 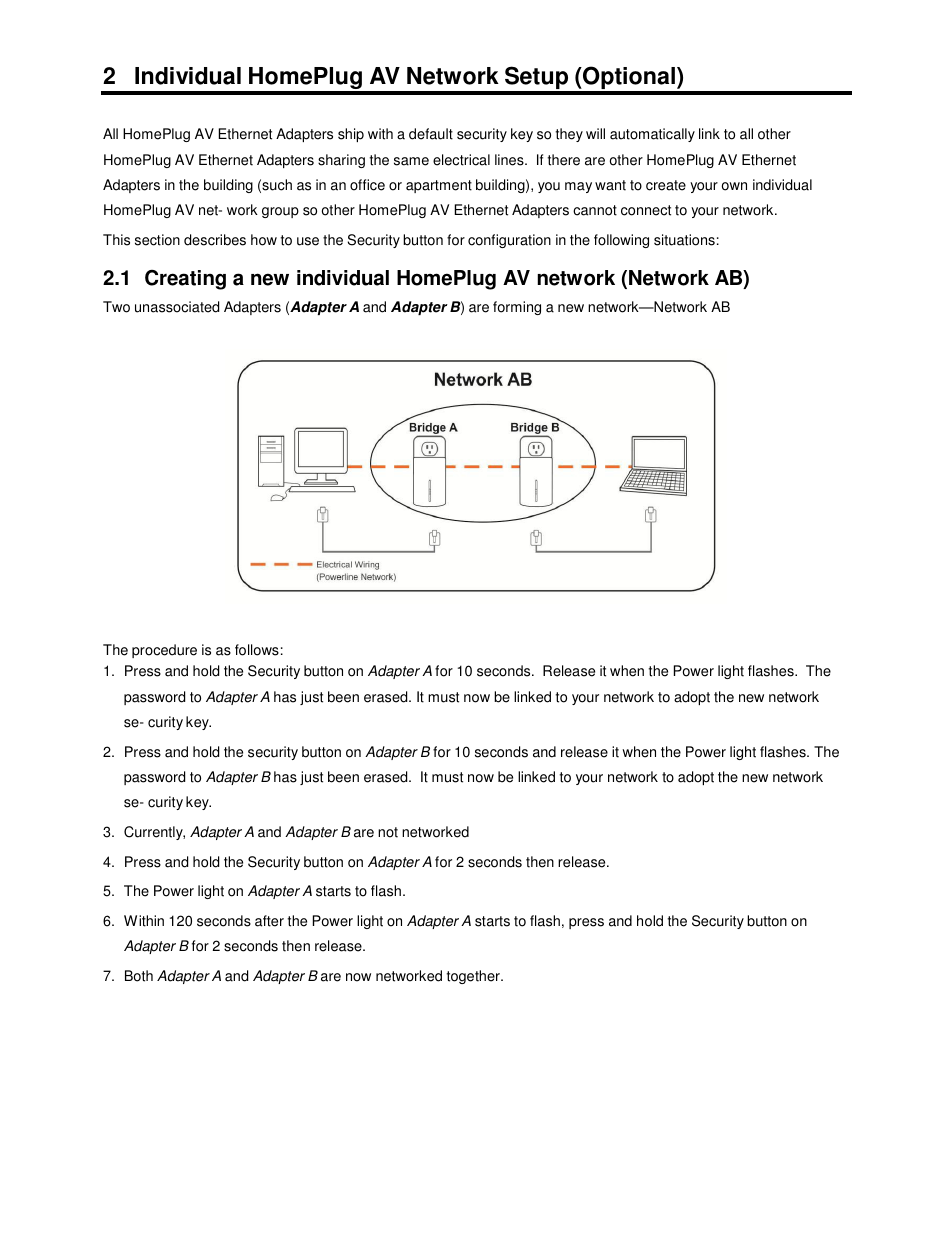 I want to click on together, so click(x=474, y=977).
